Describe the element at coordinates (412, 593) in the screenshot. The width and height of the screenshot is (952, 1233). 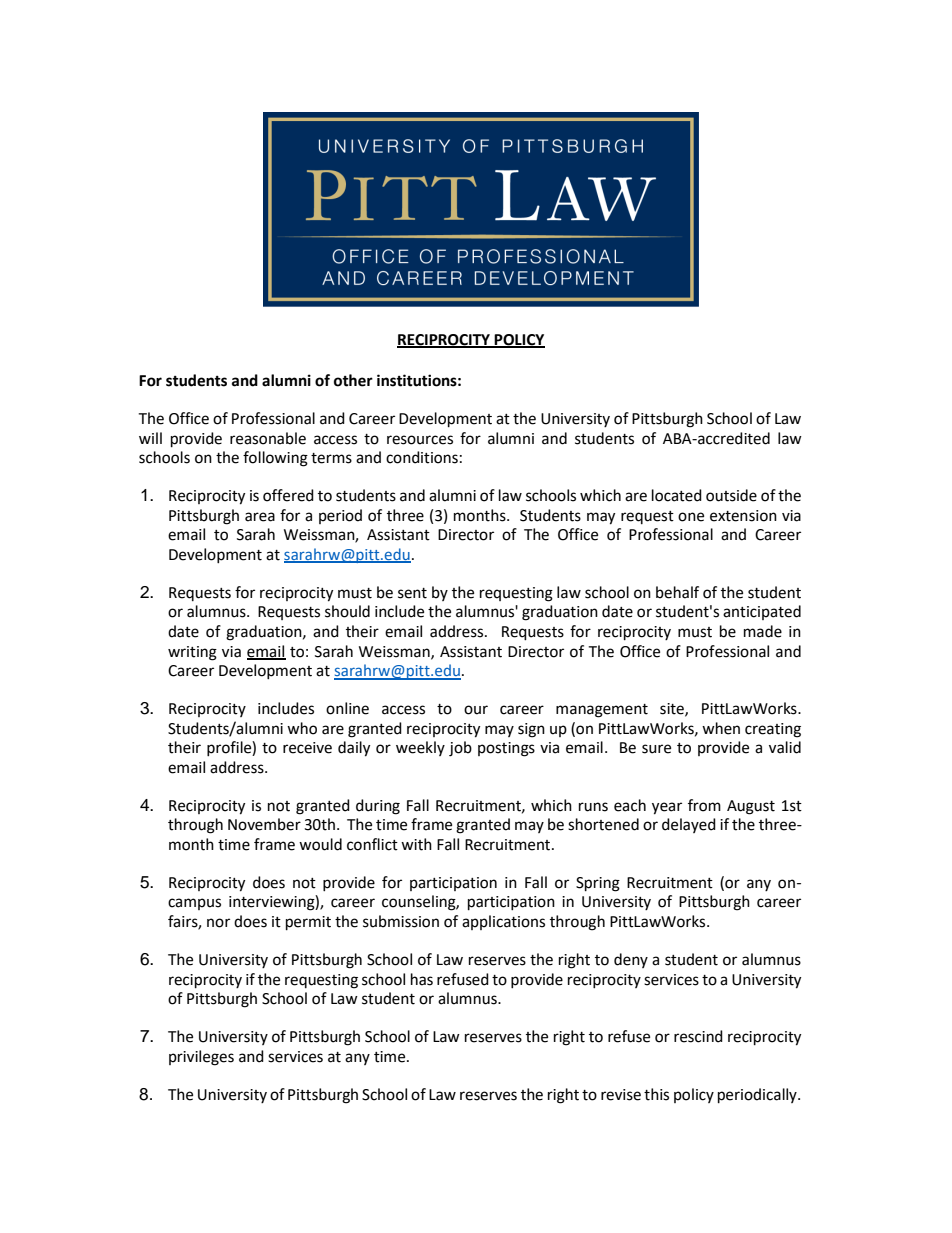
I see `sent` at that location.
